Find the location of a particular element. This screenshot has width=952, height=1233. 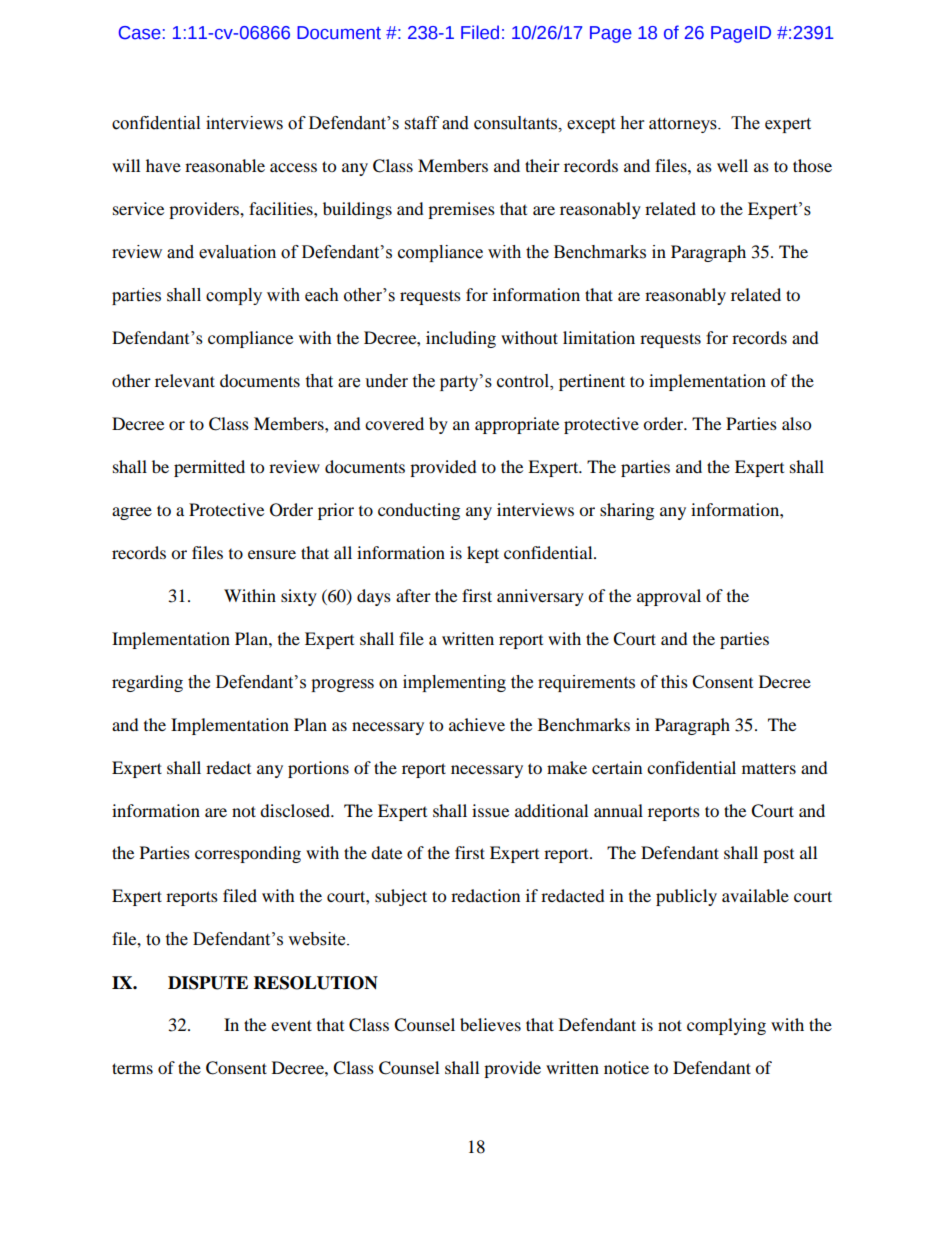

kept is located at coordinates (483, 554).
